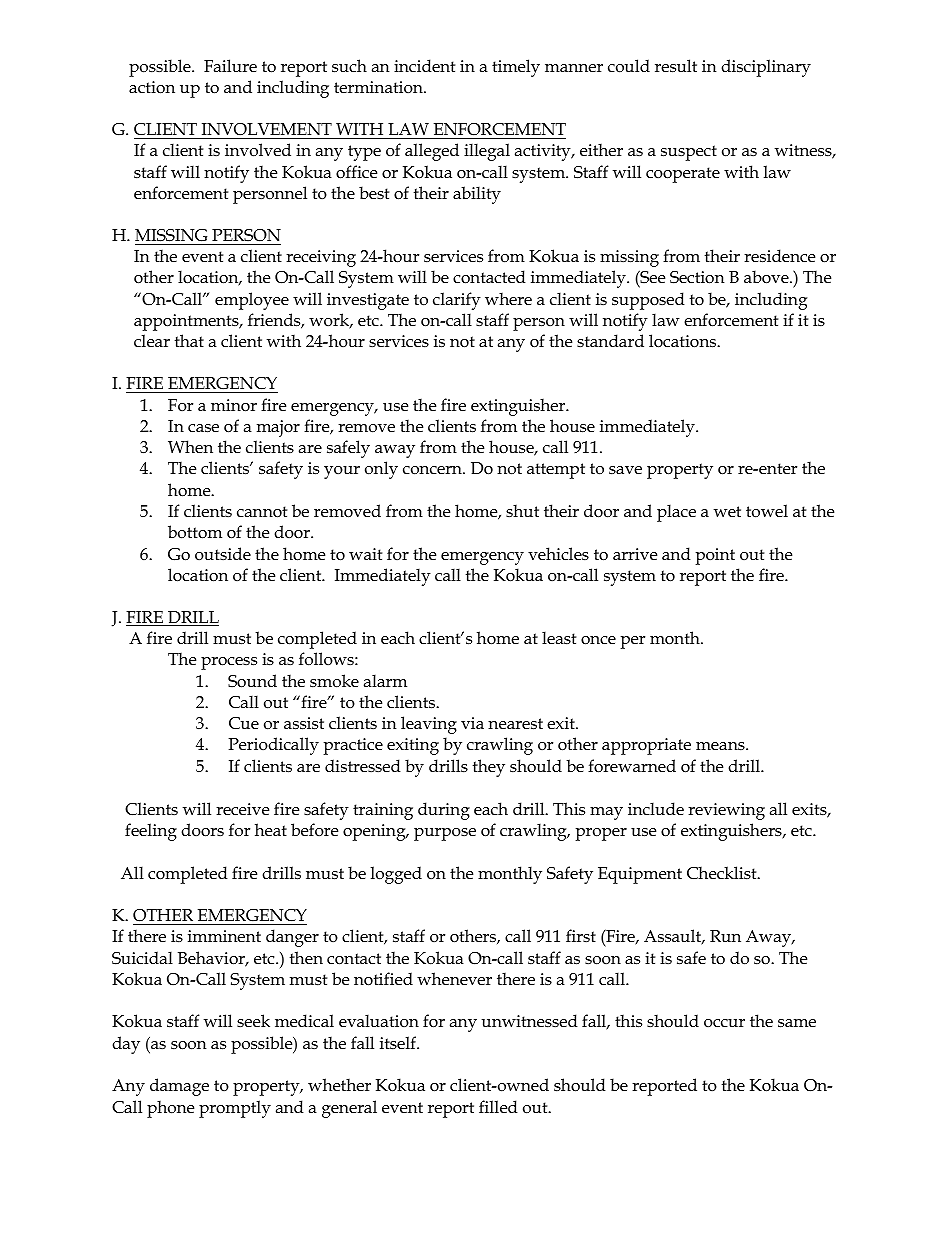 The height and width of the screenshot is (1233, 952). I want to click on incident, so click(424, 65).
